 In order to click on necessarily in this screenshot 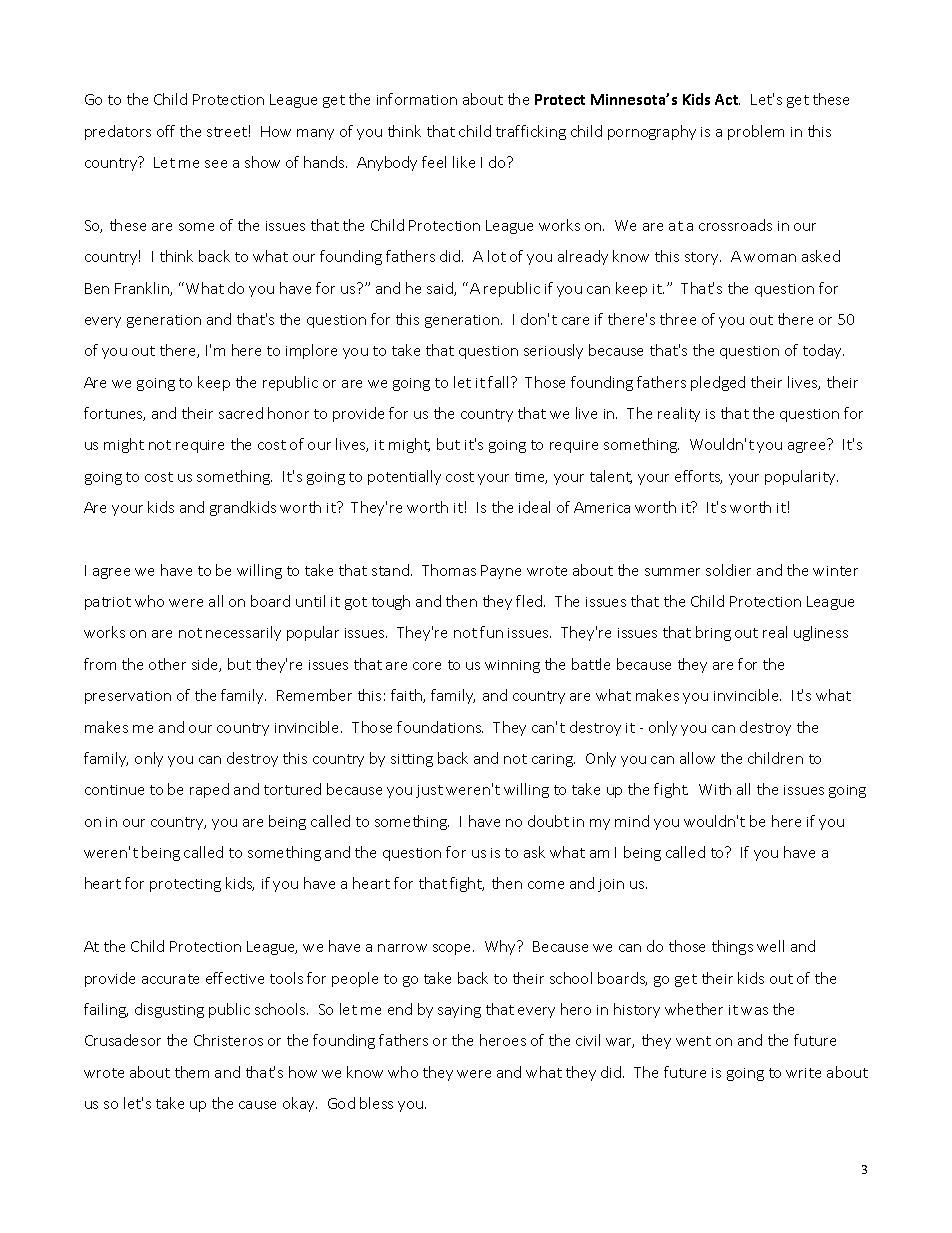, I will do `click(243, 633)`.
